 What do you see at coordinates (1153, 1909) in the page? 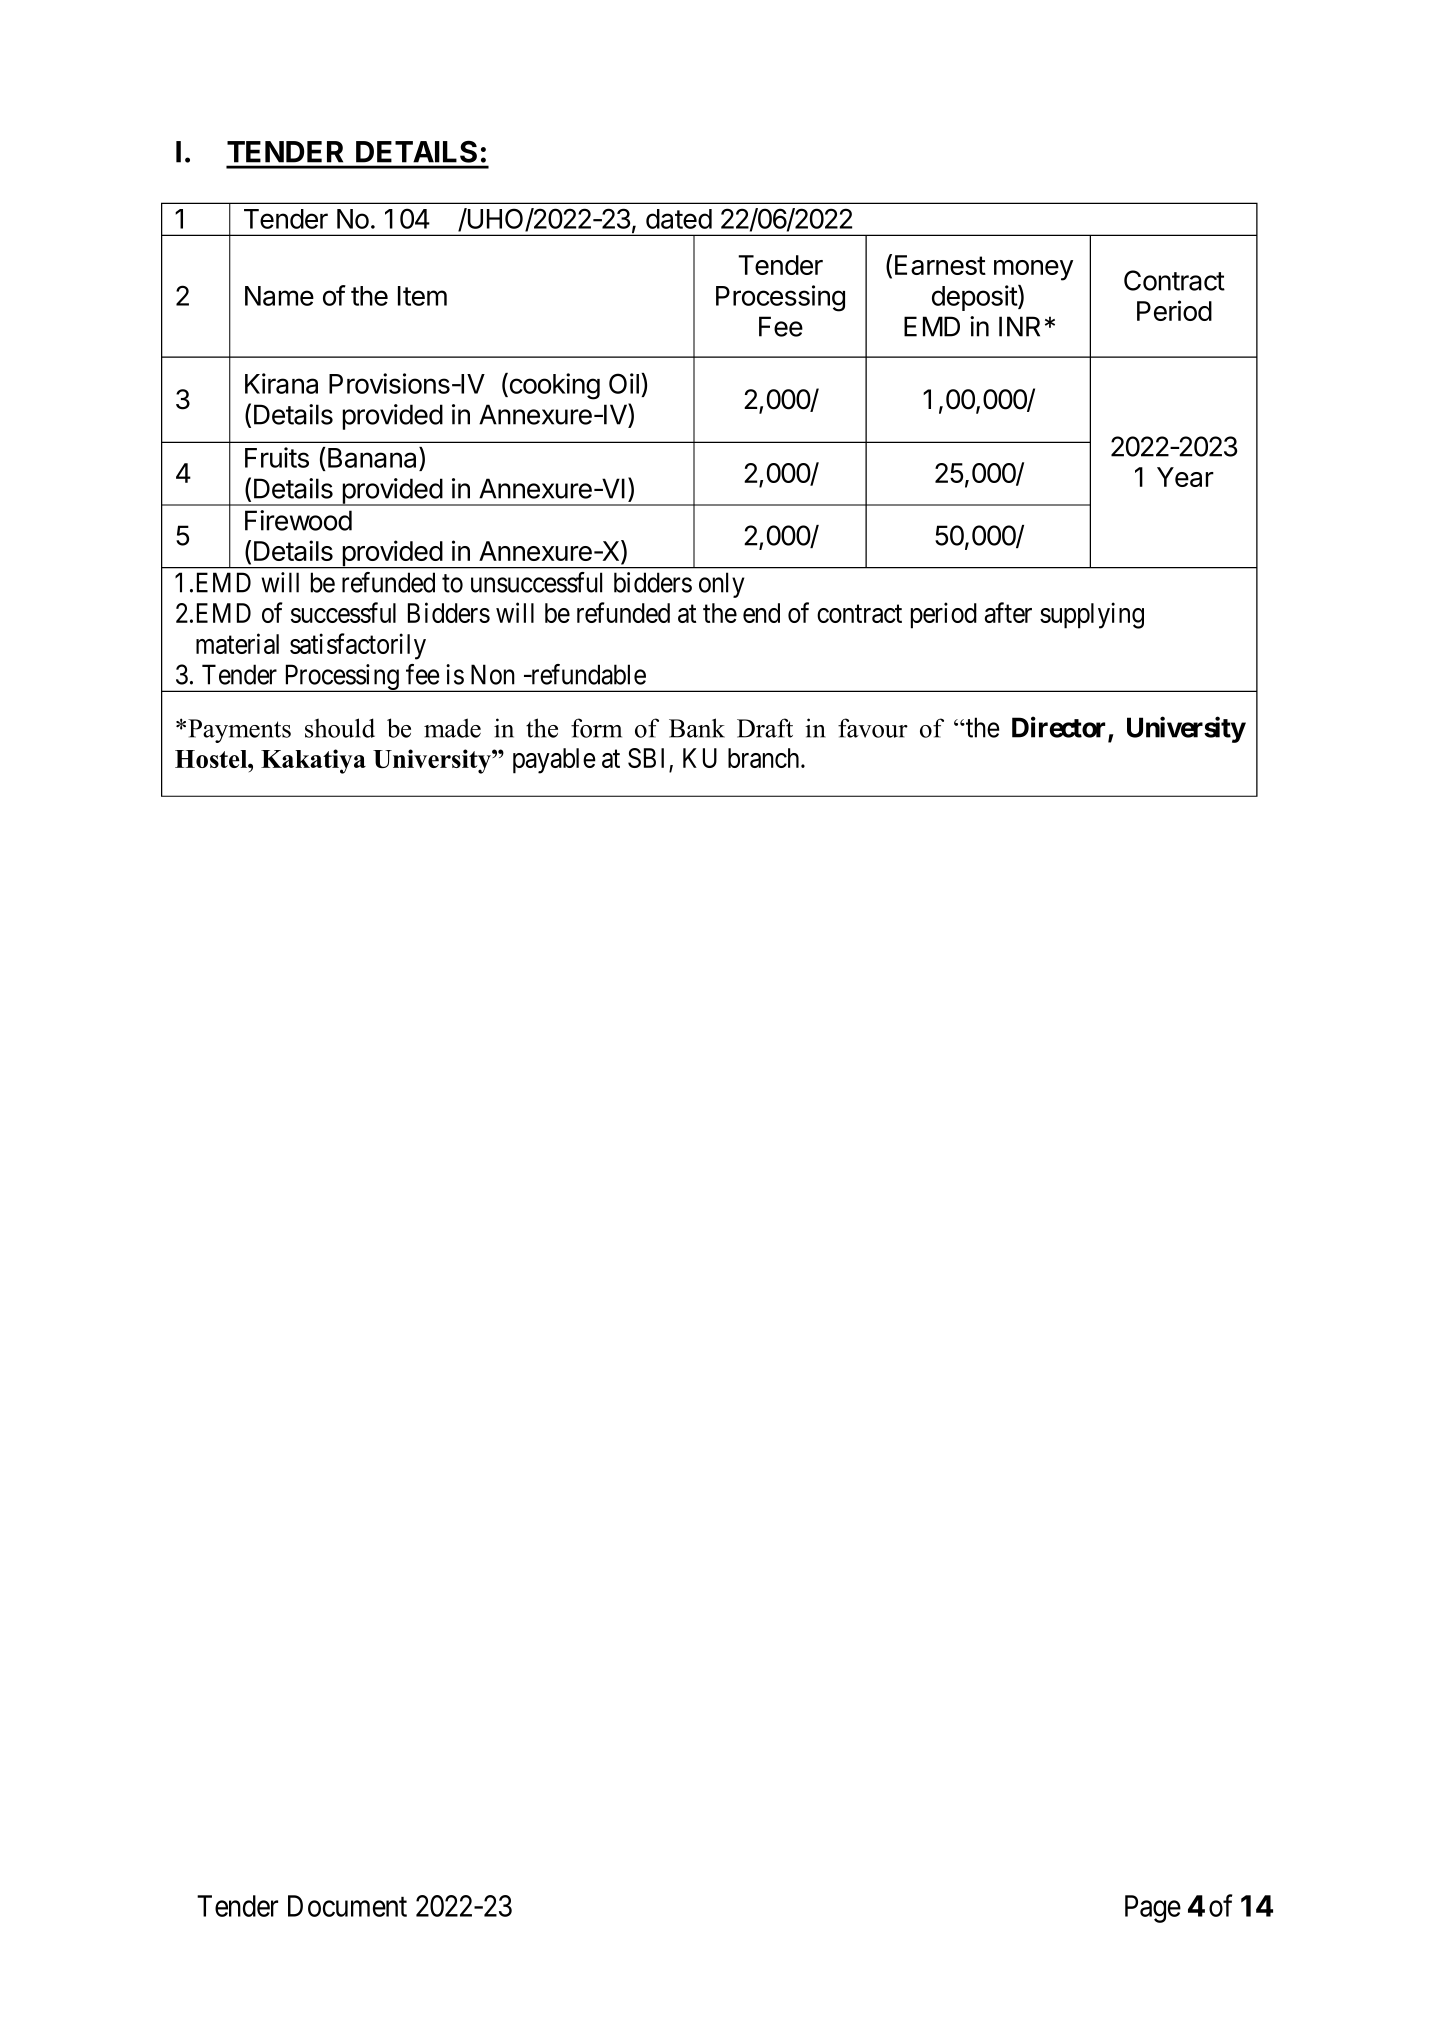
I see `Page` at bounding box center [1153, 1909].
